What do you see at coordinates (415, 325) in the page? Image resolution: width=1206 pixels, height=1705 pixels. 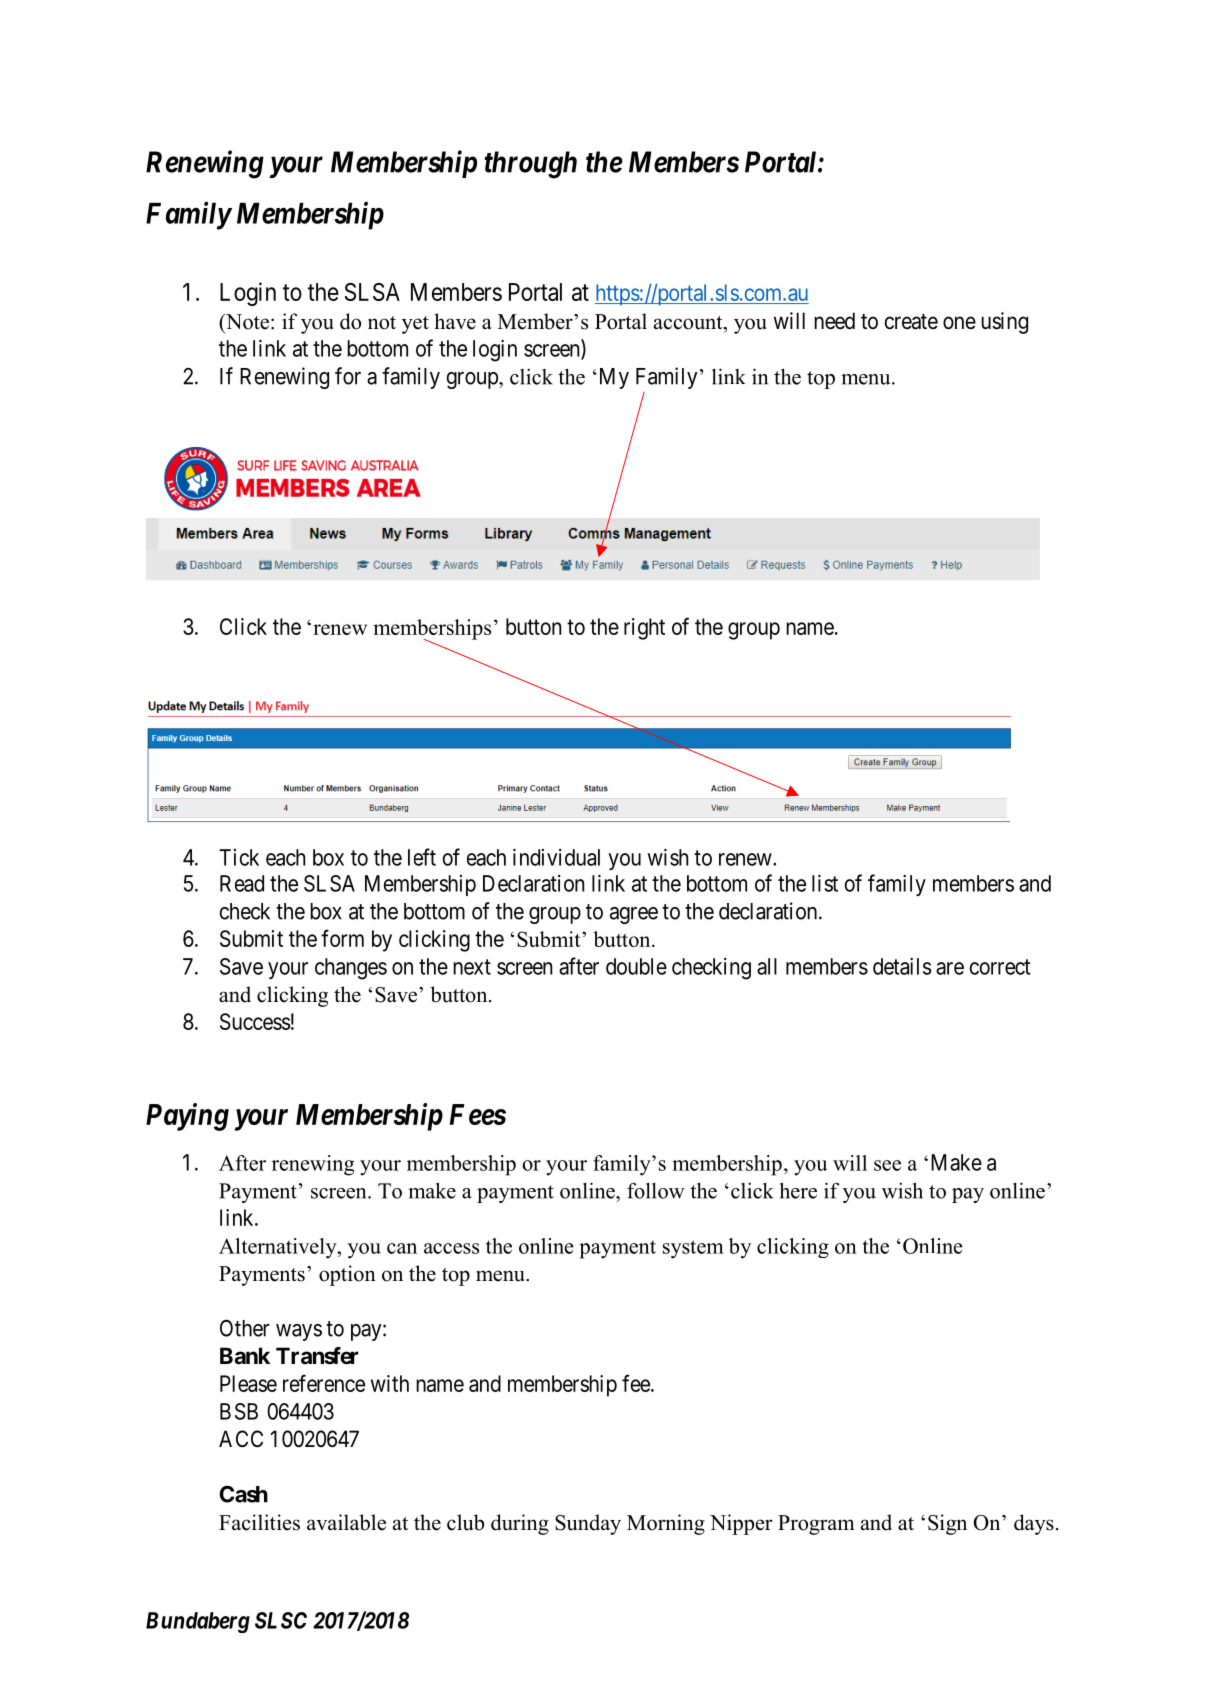 I see `yet` at bounding box center [415, 325].
